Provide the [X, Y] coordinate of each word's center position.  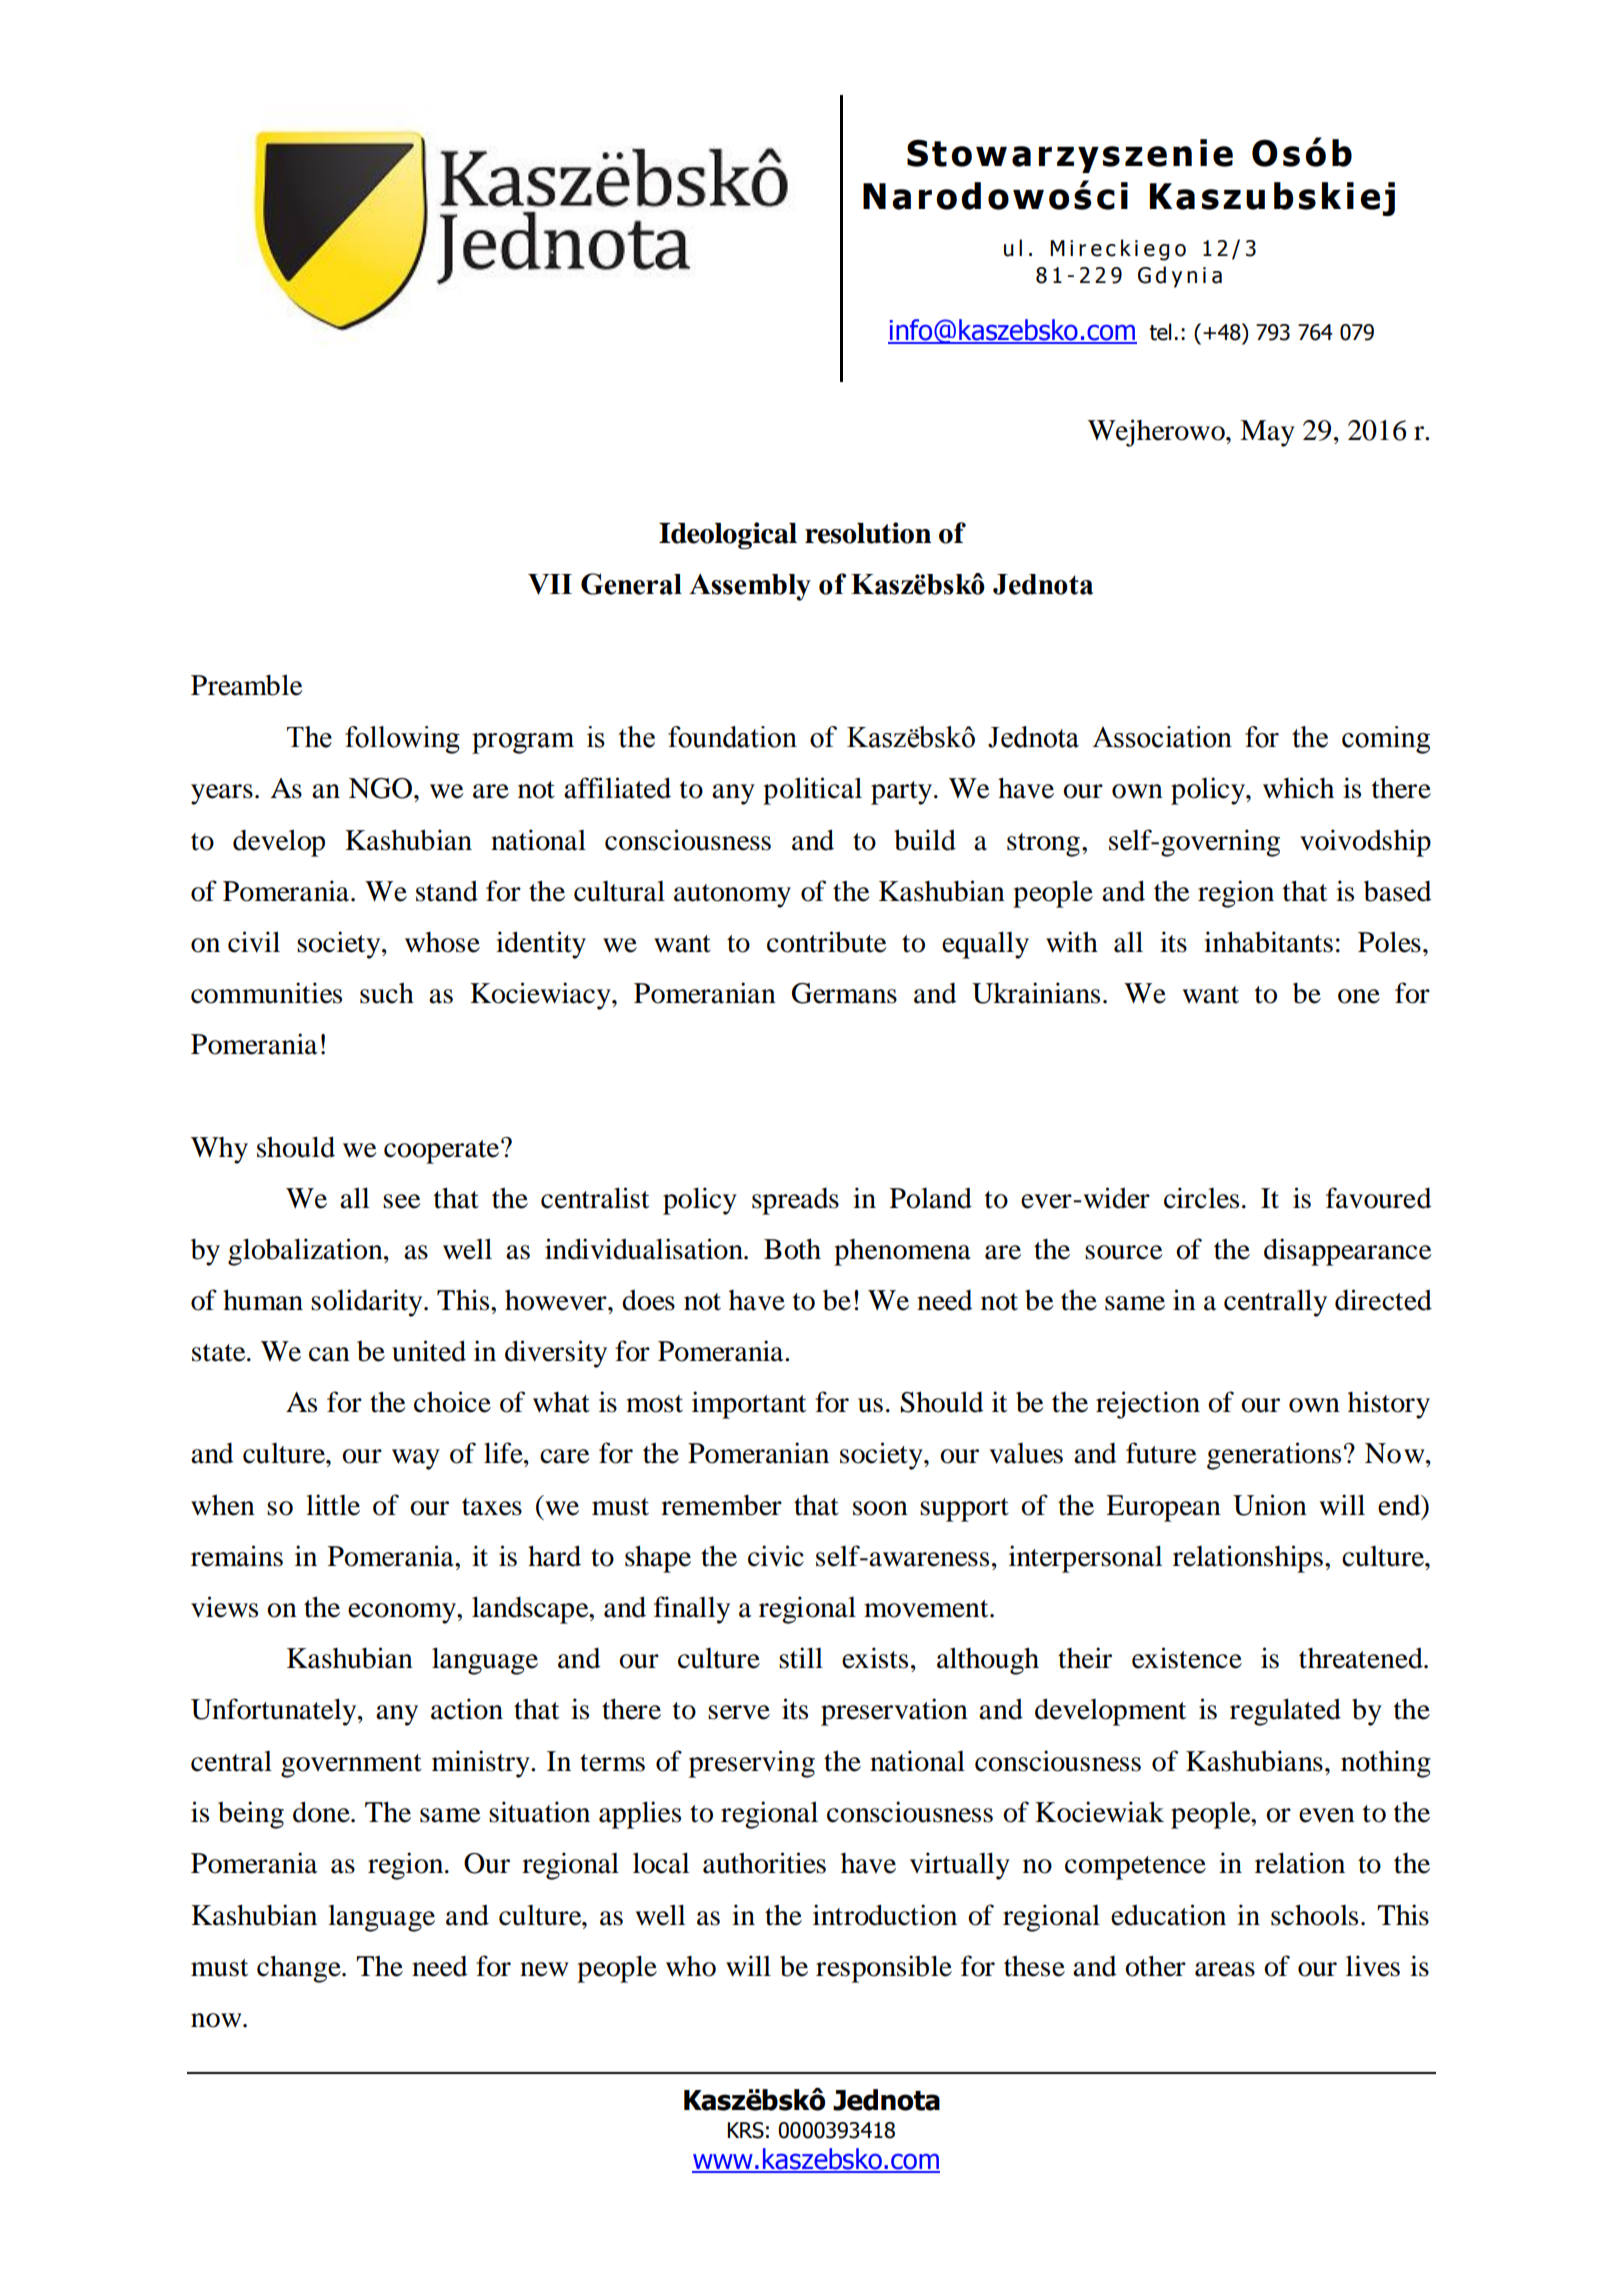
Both [792, 1249]
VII [550, 584]
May [1267, 433]
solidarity [368, 1303]
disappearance [1348, 1252]
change [300, 1969]
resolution [868, 533]
